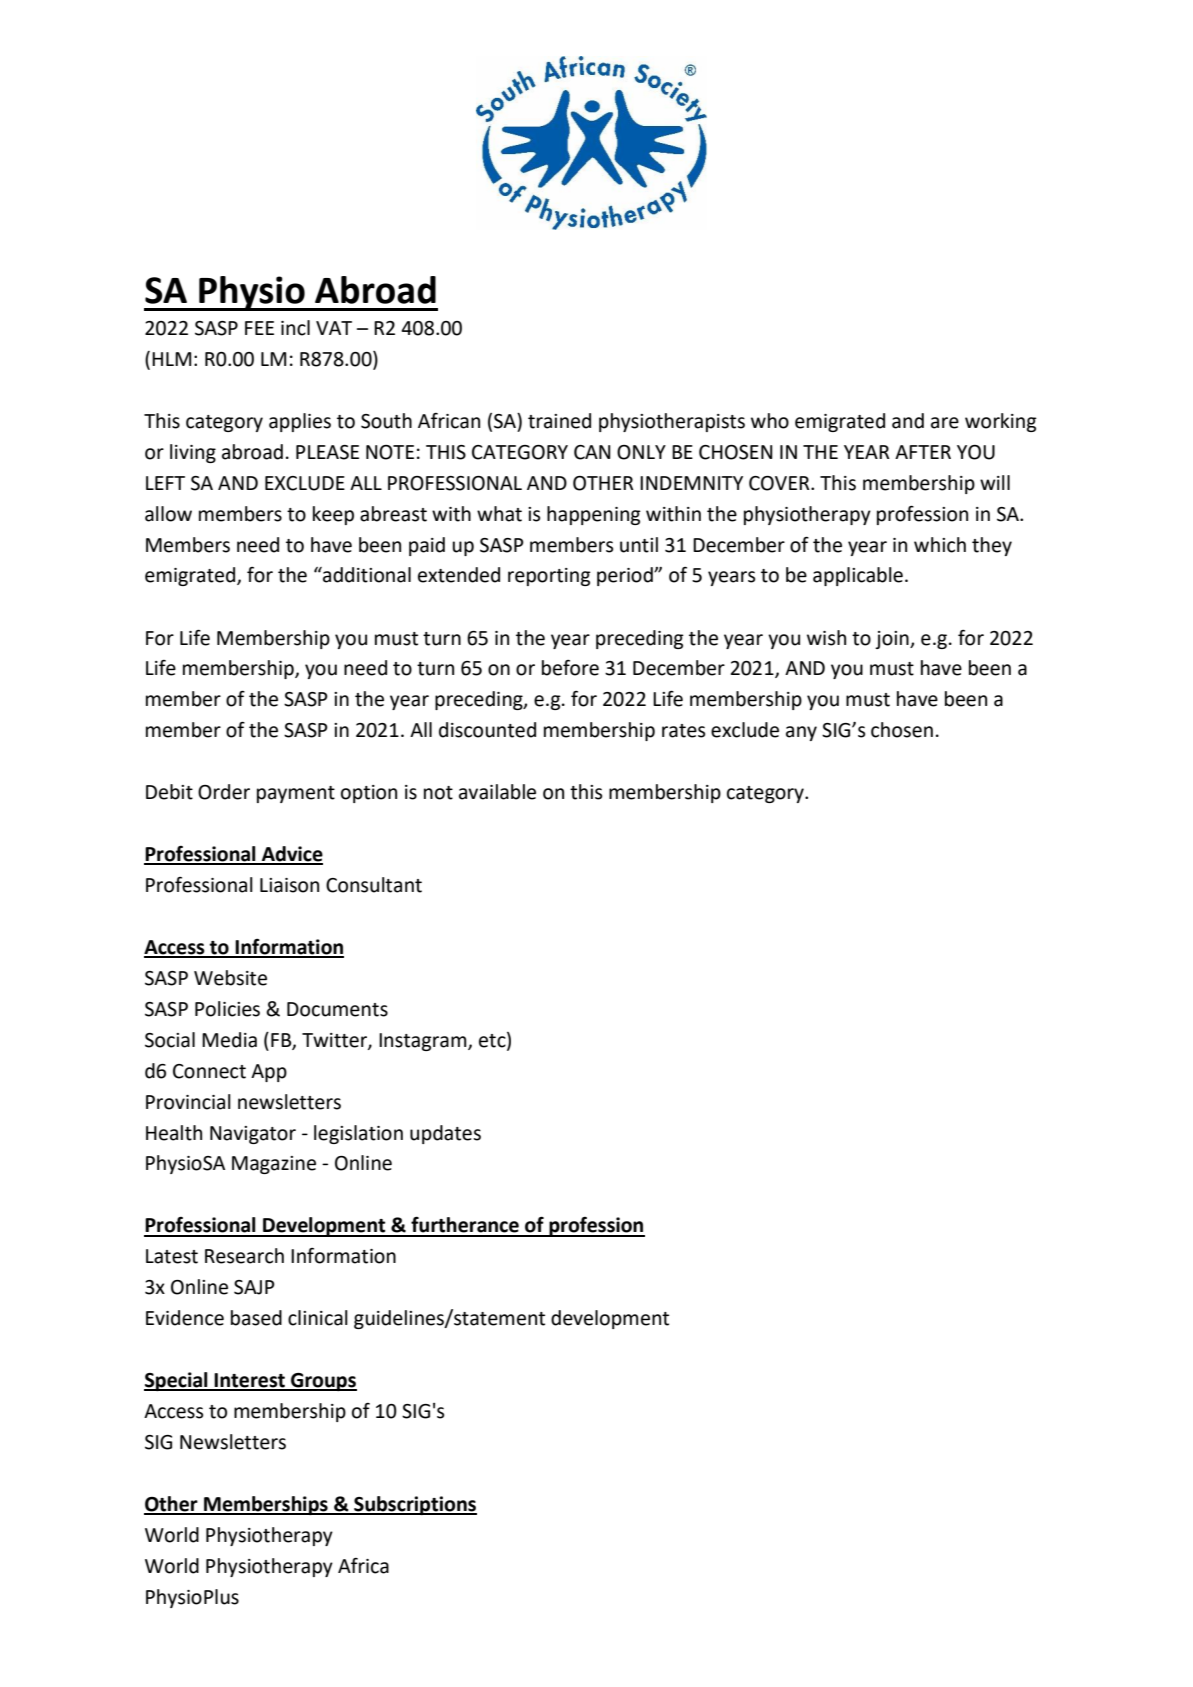  What do you see at coordinates (259, 328) in the page?
I see `FEE` at bounding box center [259, 328].
